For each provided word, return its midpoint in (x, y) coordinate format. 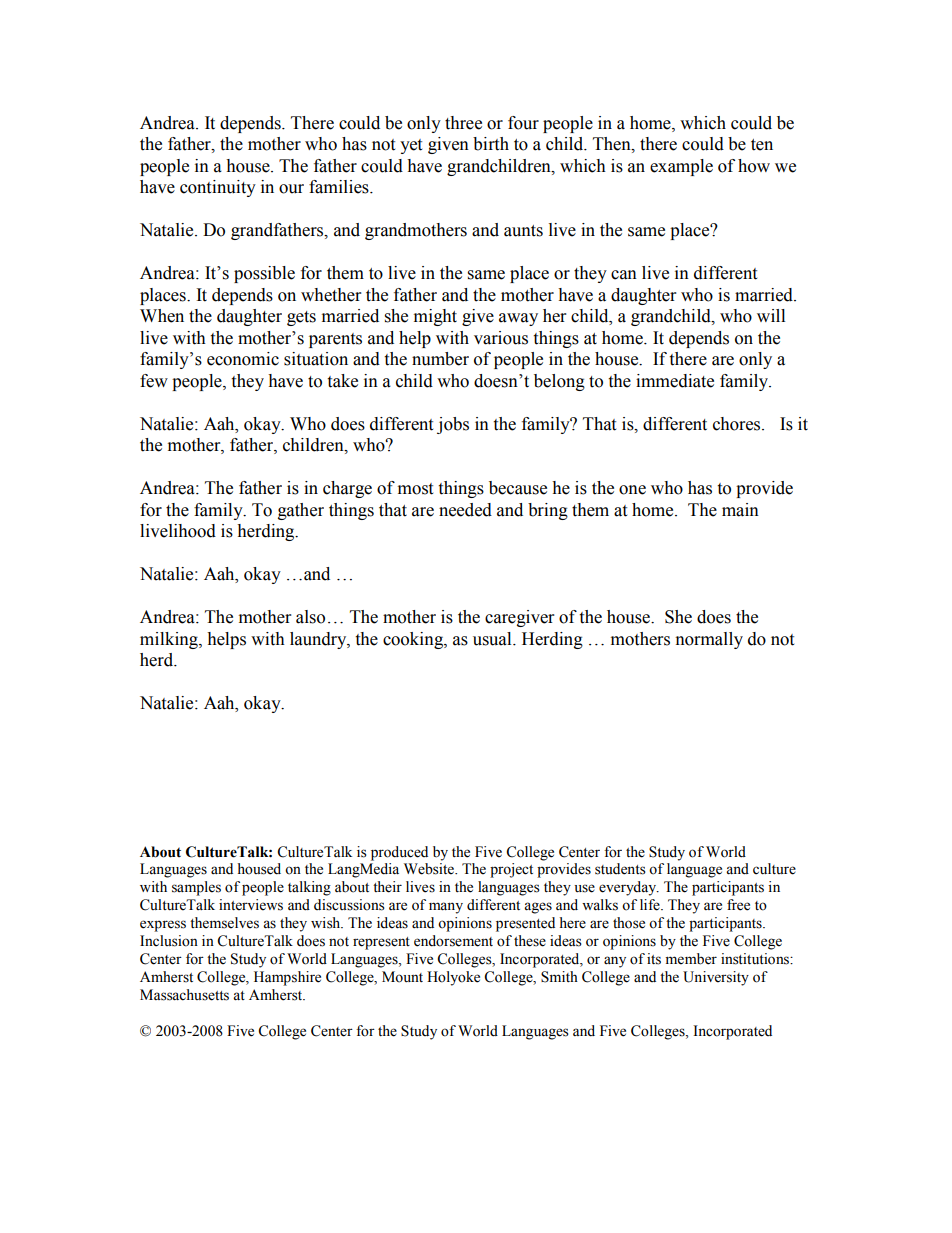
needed (465, 510)
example (681, 167)
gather (301, 511)
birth (491, 144)
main (740, 510)
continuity (218, 188)
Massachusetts (184, 995)
